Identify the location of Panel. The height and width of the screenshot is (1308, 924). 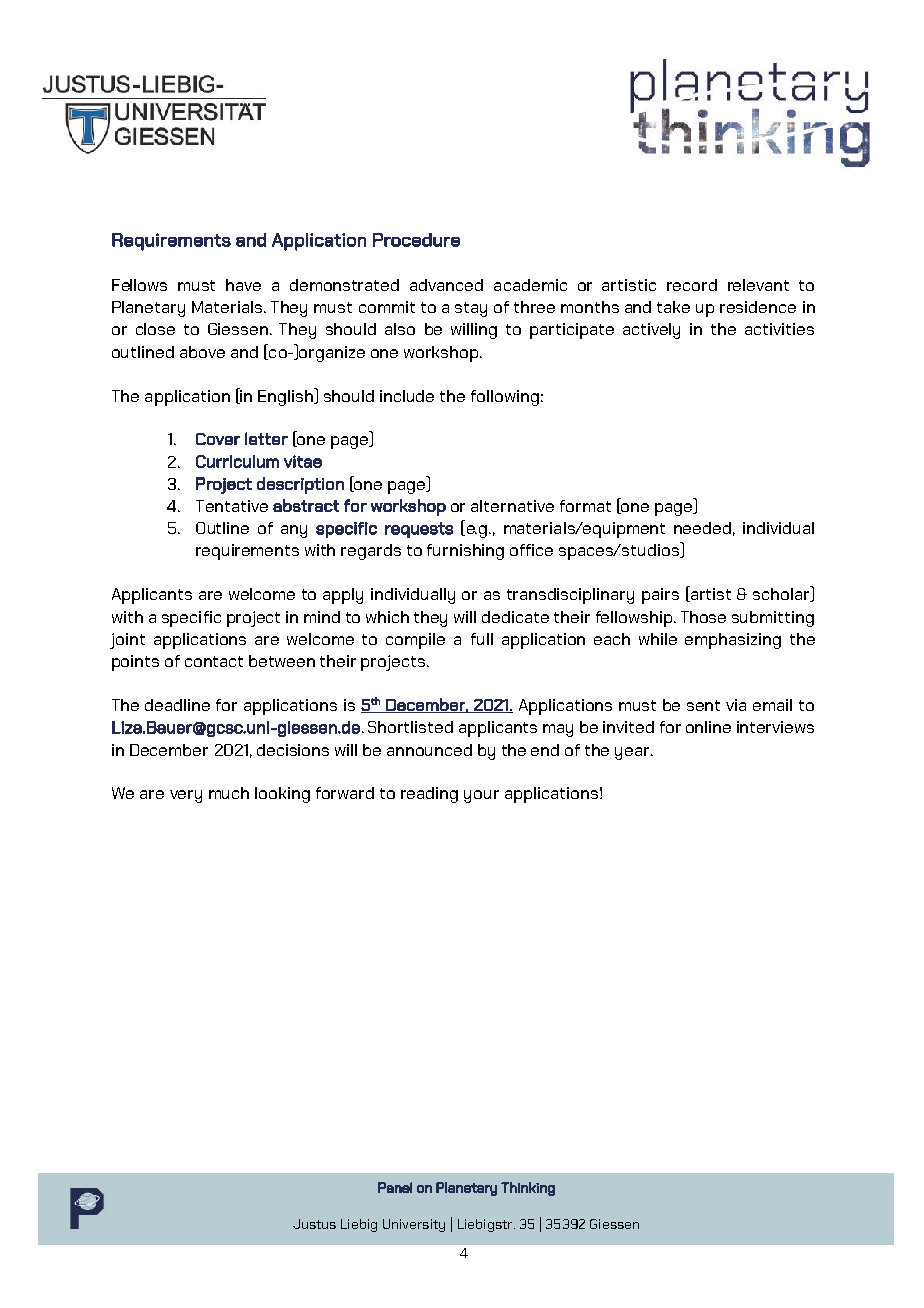
(395, 1187).
